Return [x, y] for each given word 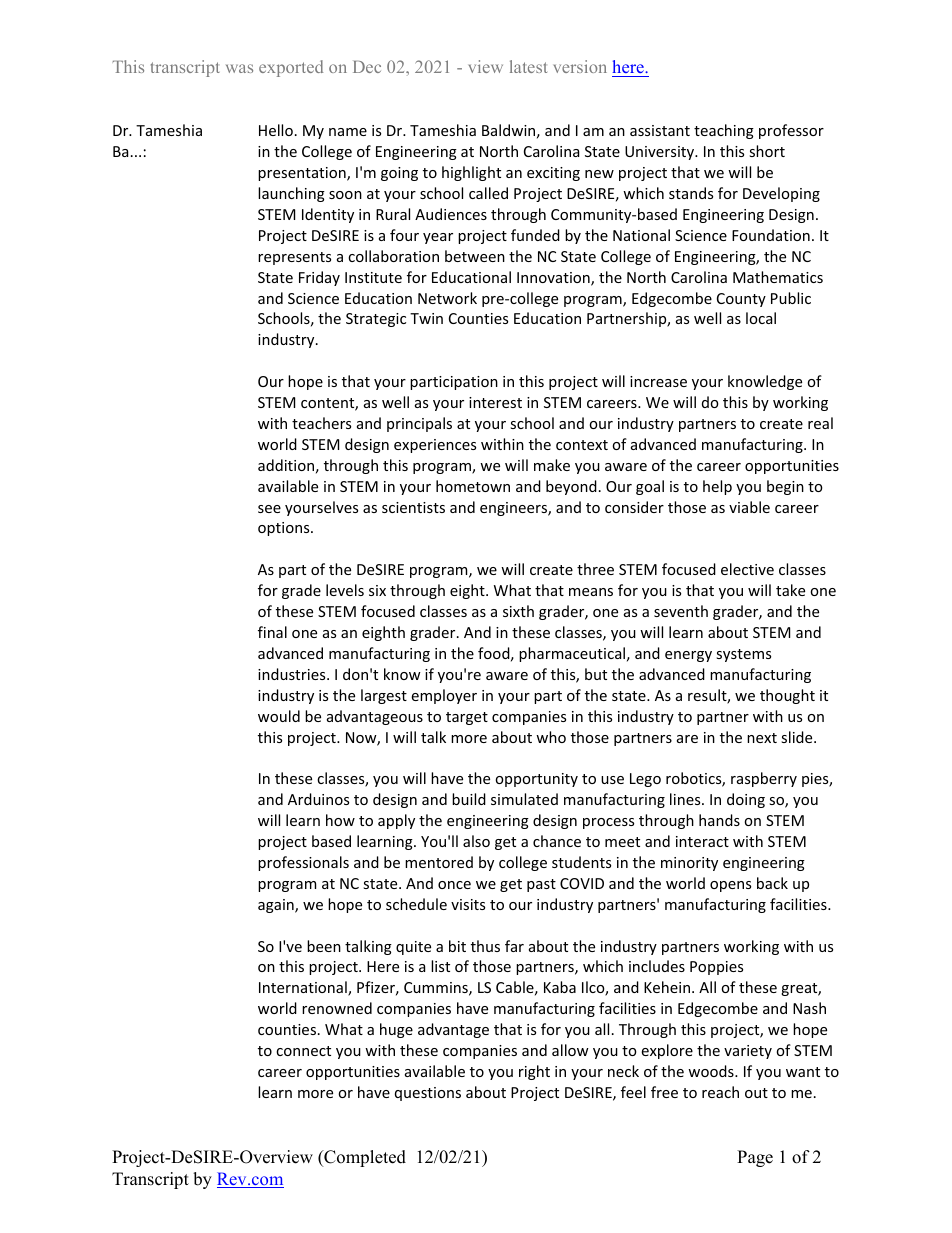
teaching [724, 131]
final [272, 632]
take [790, 590]
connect [303, 1051]
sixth [518, 611]
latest [528, 66]
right [534, 1072]
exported [291, 68]
